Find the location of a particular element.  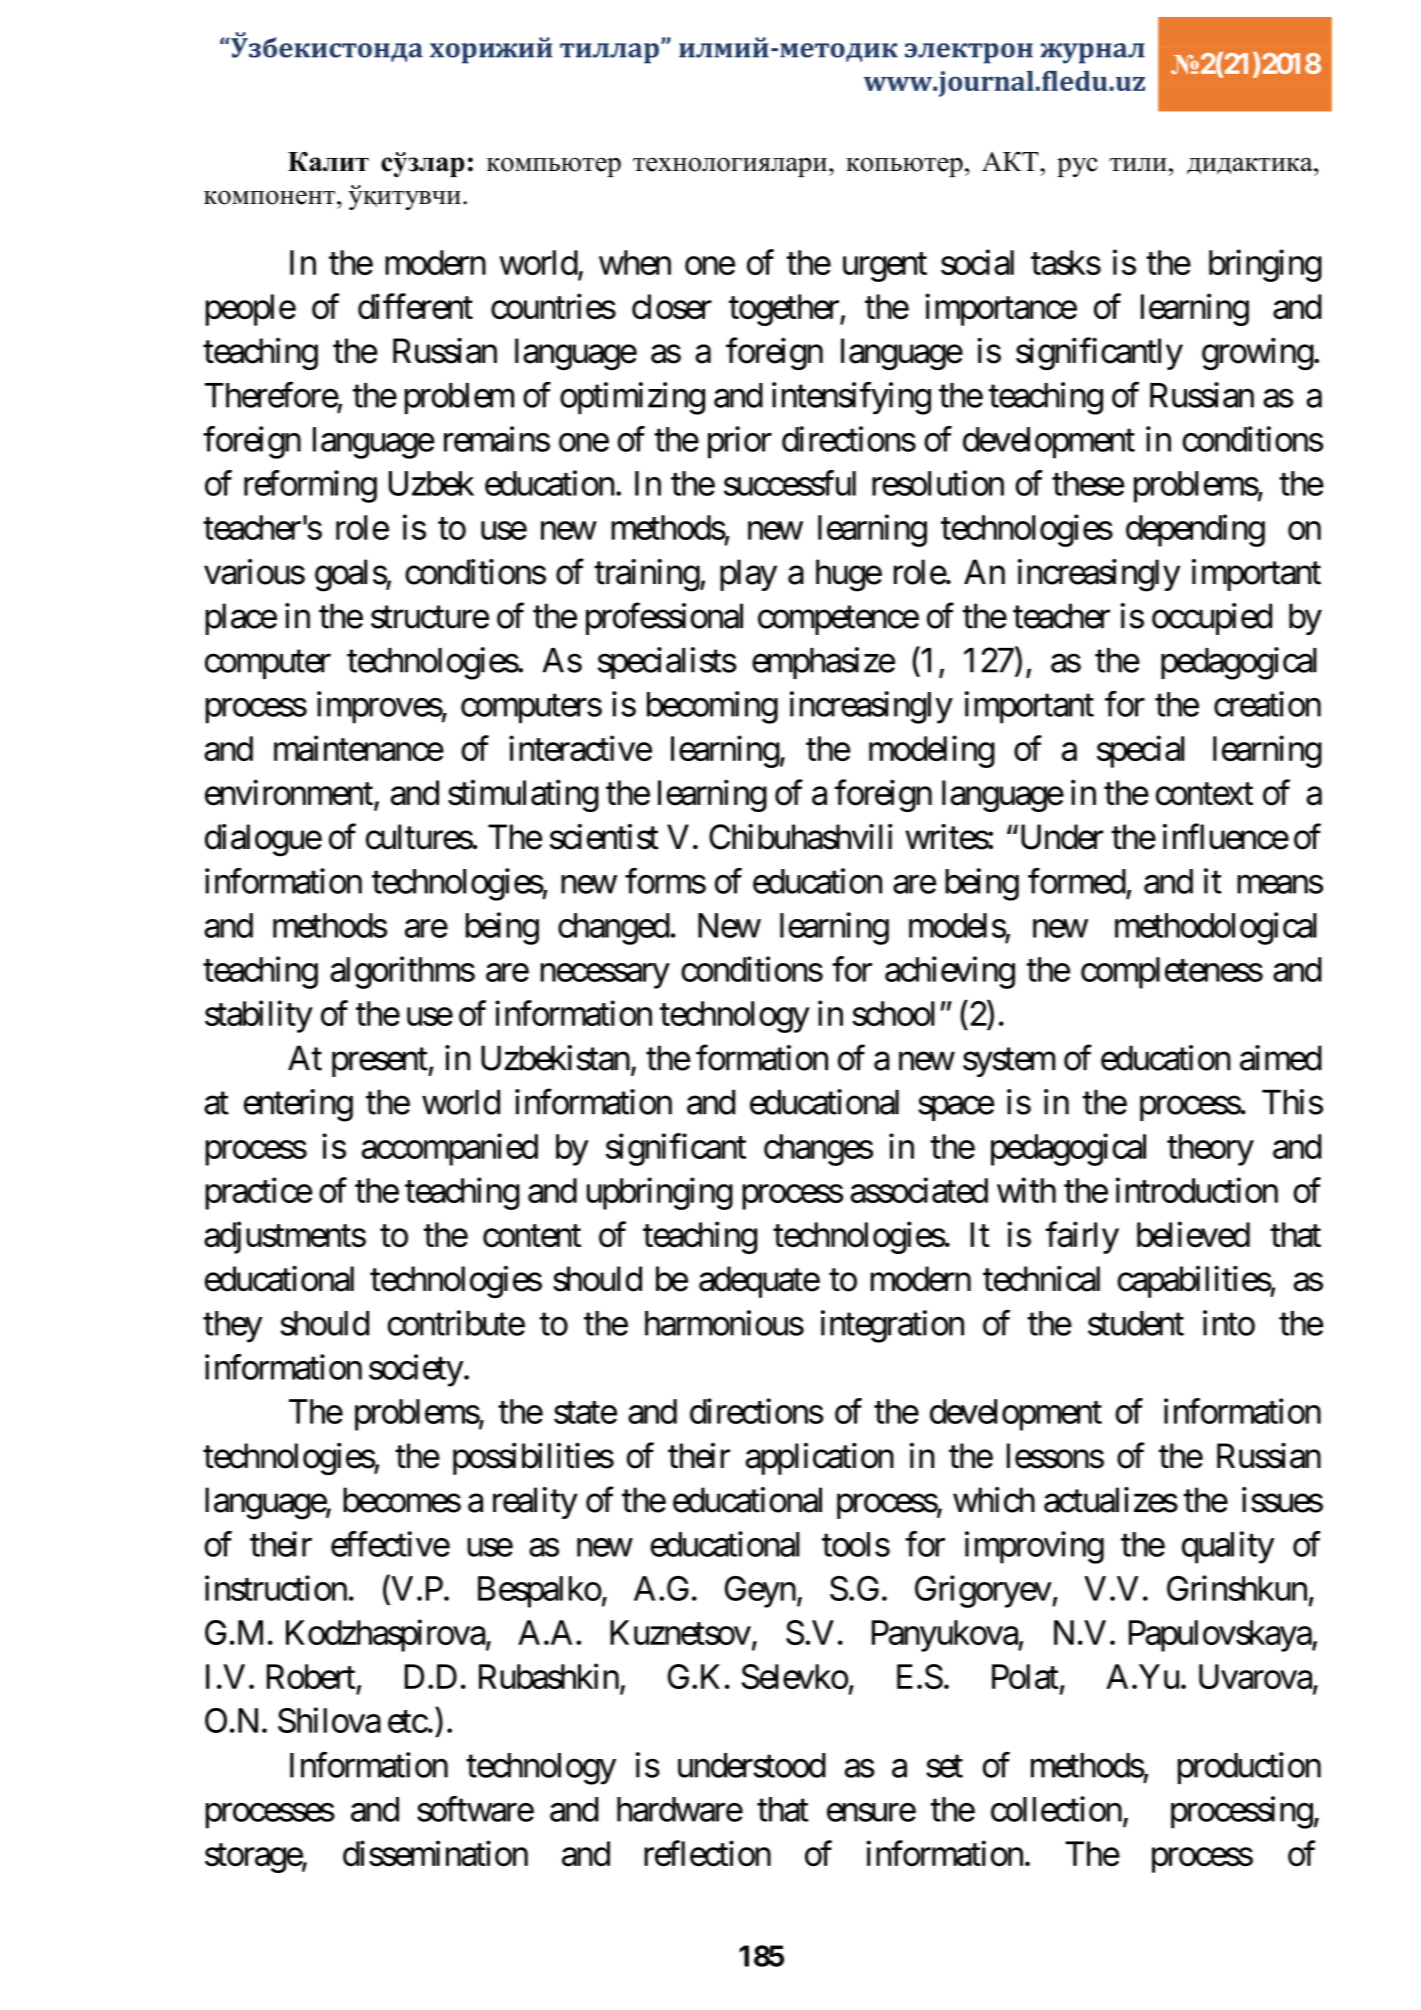

environment is located at coordinates (290, 794).
